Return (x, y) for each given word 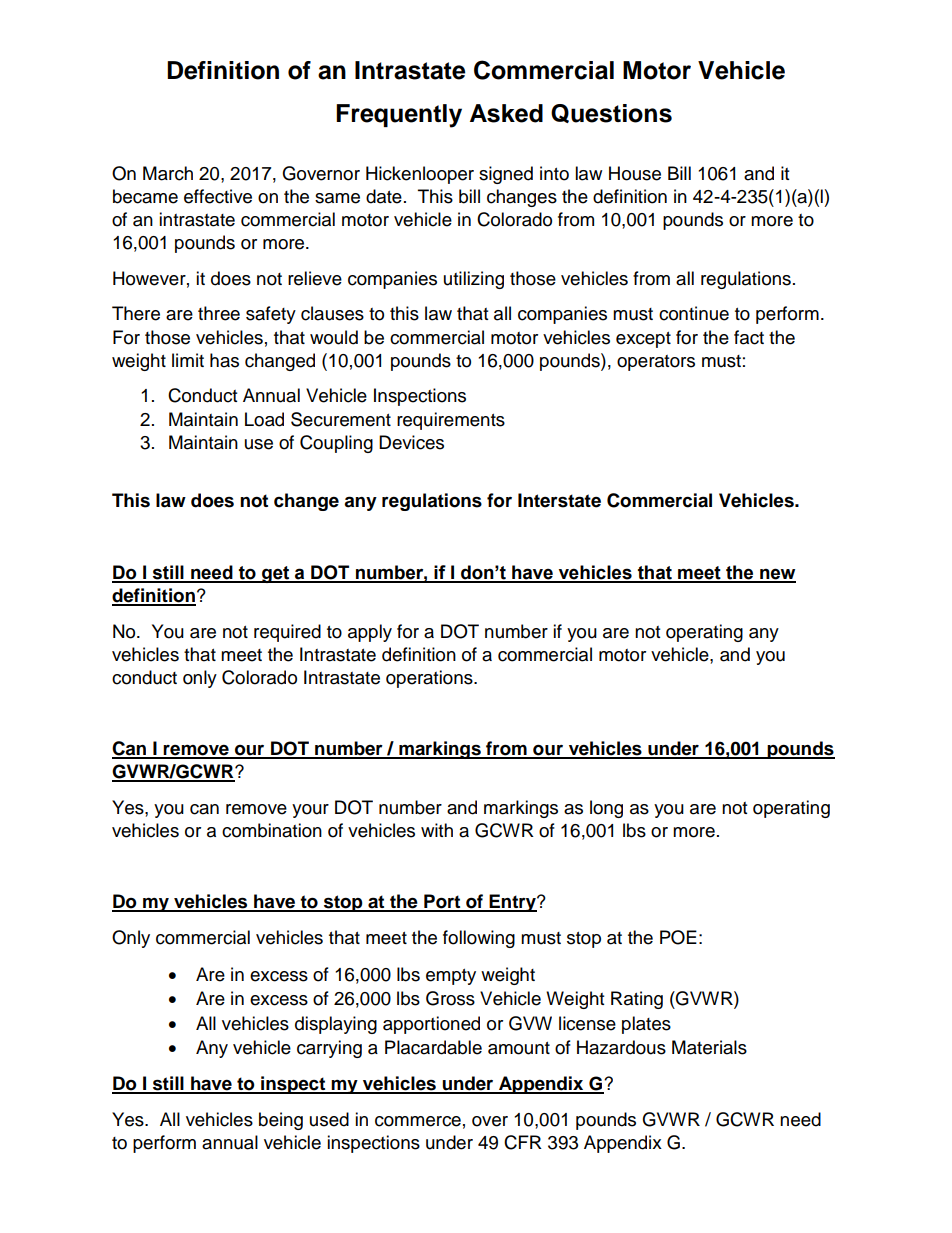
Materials (709, 1047)
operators (656, 363)
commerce (418, 1121)
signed (506, 175)
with (437, 830)
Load (264, 419)
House (635, 173)
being (281, 1121)
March (168, 173)
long (606, 809)
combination (272, 830)
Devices (411, 442)
